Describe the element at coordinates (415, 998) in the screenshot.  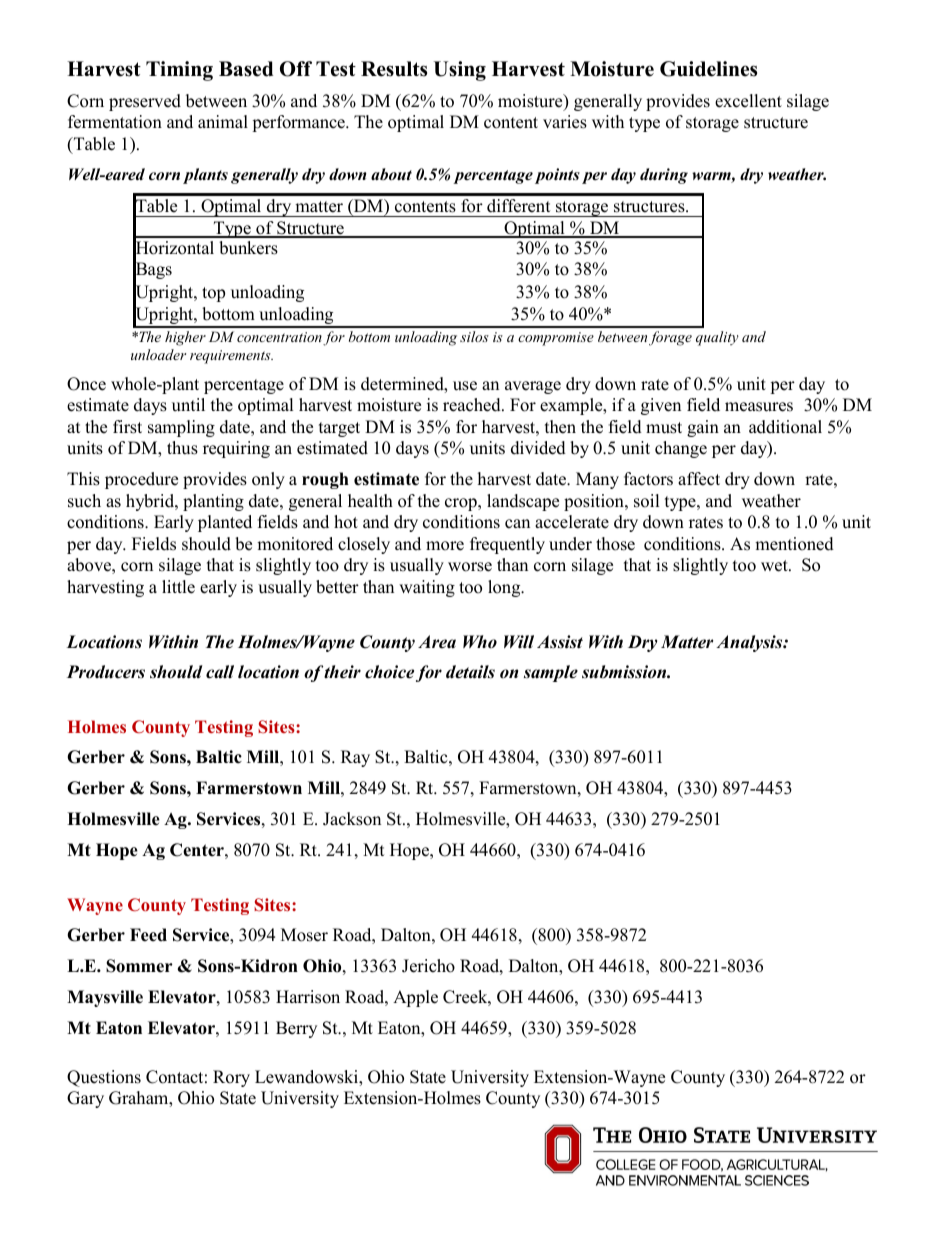
I see `Apple` at that location.
